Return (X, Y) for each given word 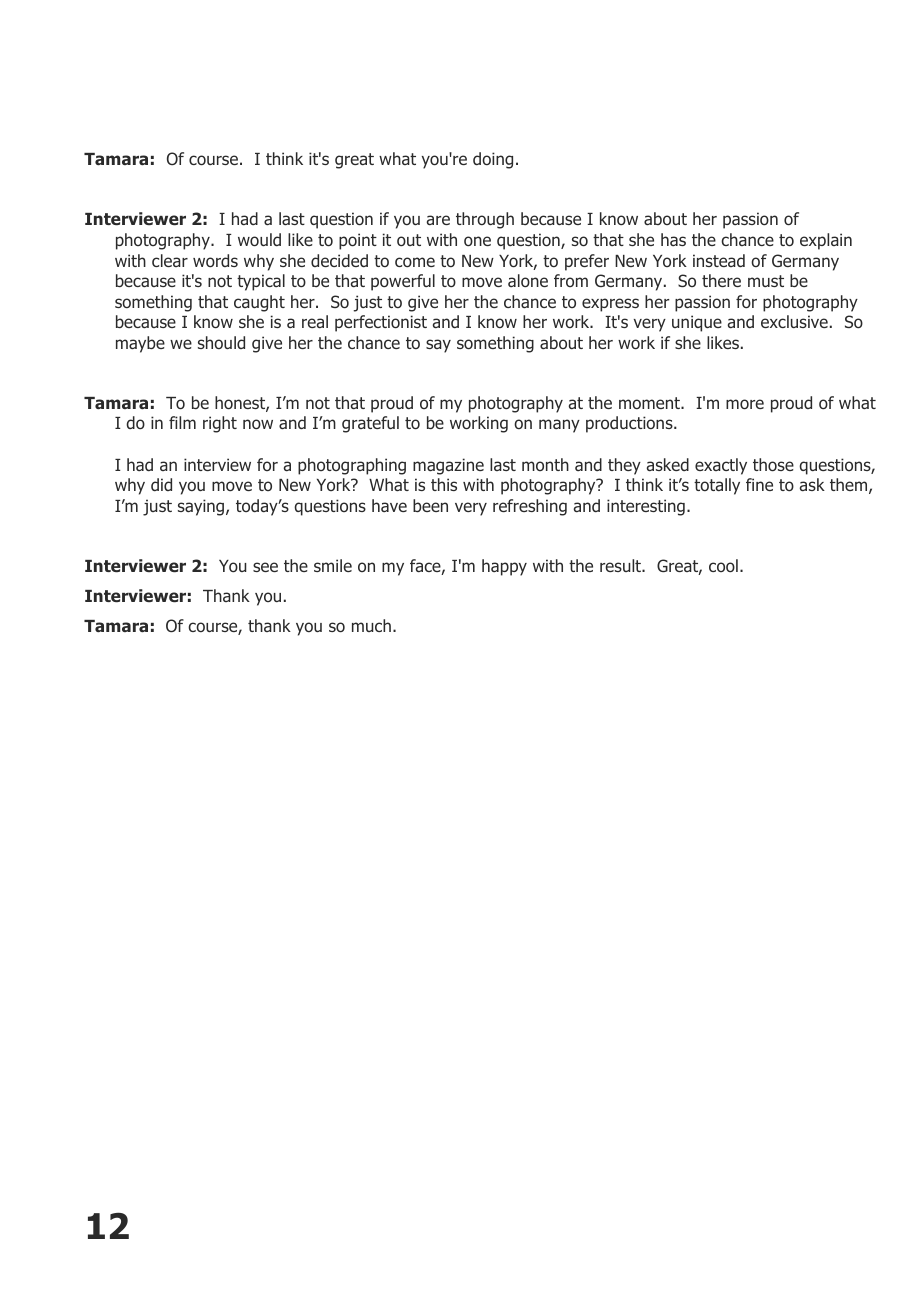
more (745, 404)
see (265, 567)
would (259, 239)
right (220, 424)
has (673, 239)
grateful (370, 424)
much (371, 625)
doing (493, 160)
